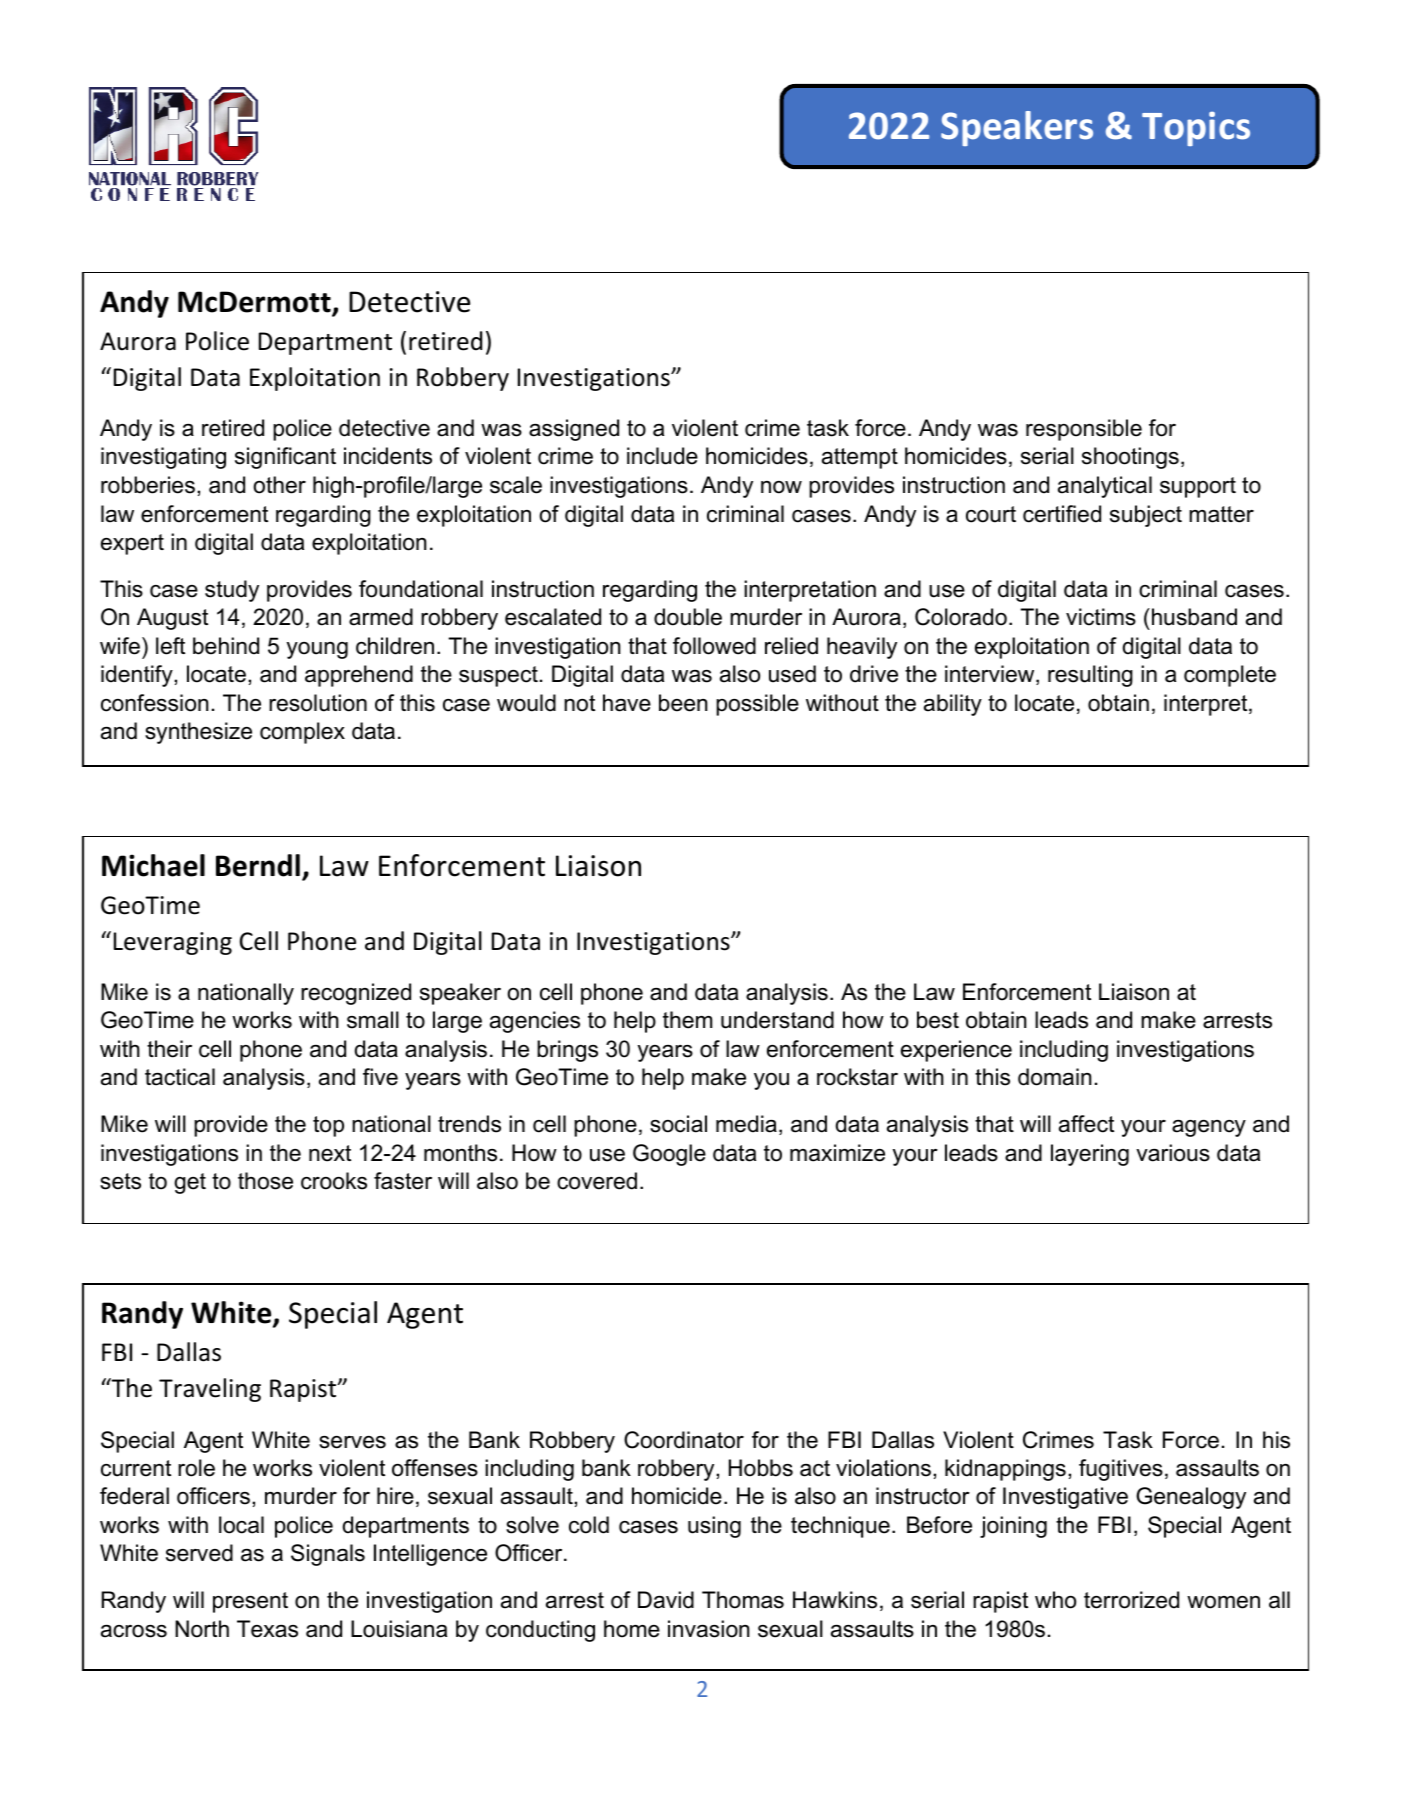 This document has height=1818, width=1405. I want to click on Topics, so click(1196, 129).
